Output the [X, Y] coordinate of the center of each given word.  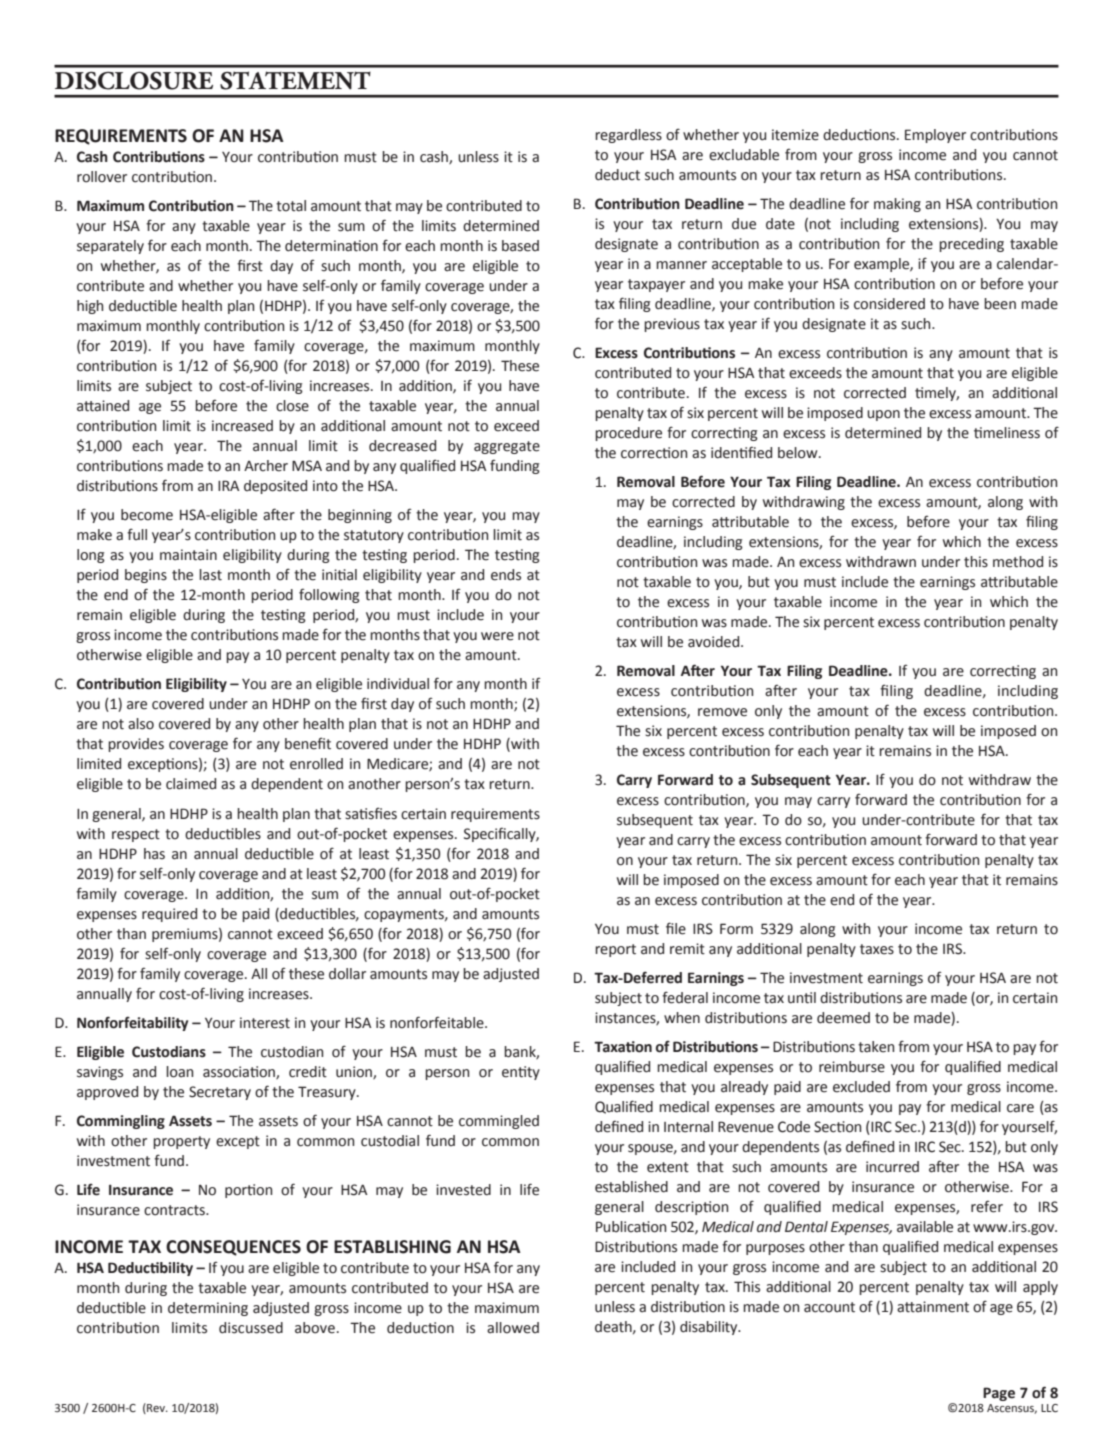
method [1018, 562]
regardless [628, 136]
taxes [877, 949]
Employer [935, 136]
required [169, 915]
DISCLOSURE [134, 81]
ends [506, 575]
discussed [251, 1328]
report [615, 950]
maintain [188, 555]
